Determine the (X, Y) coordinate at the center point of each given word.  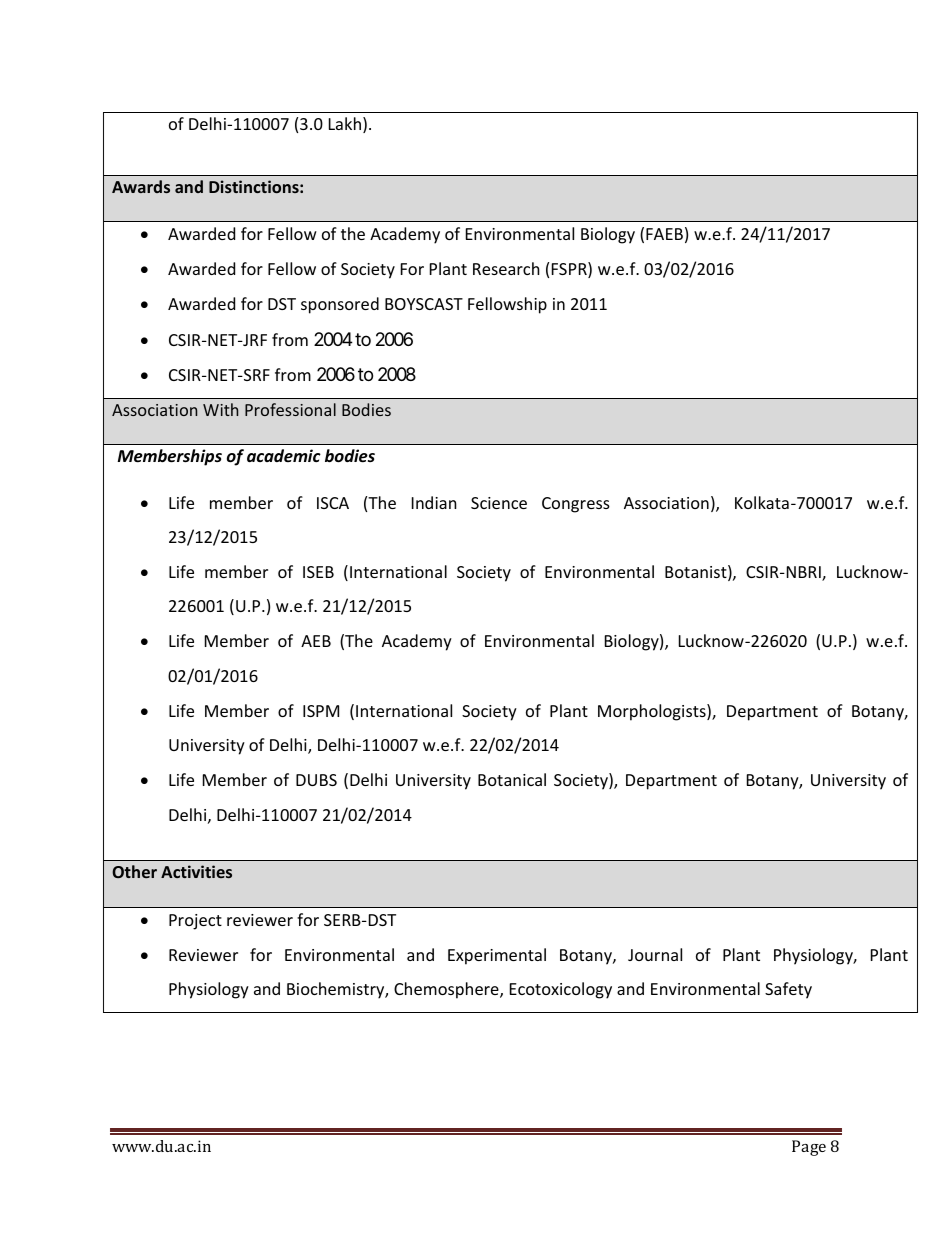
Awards (141, 186)
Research (506, 268)
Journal (655, 954)
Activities (196, 871)
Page (809, 1148)
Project (195, 922)
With (220, 409)
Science (499, 503)
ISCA (333, 503)
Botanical (512, 779)
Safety (788, 990)
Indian (434, 502)
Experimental (497, 956)
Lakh (345, 123)
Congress (576, 505)
